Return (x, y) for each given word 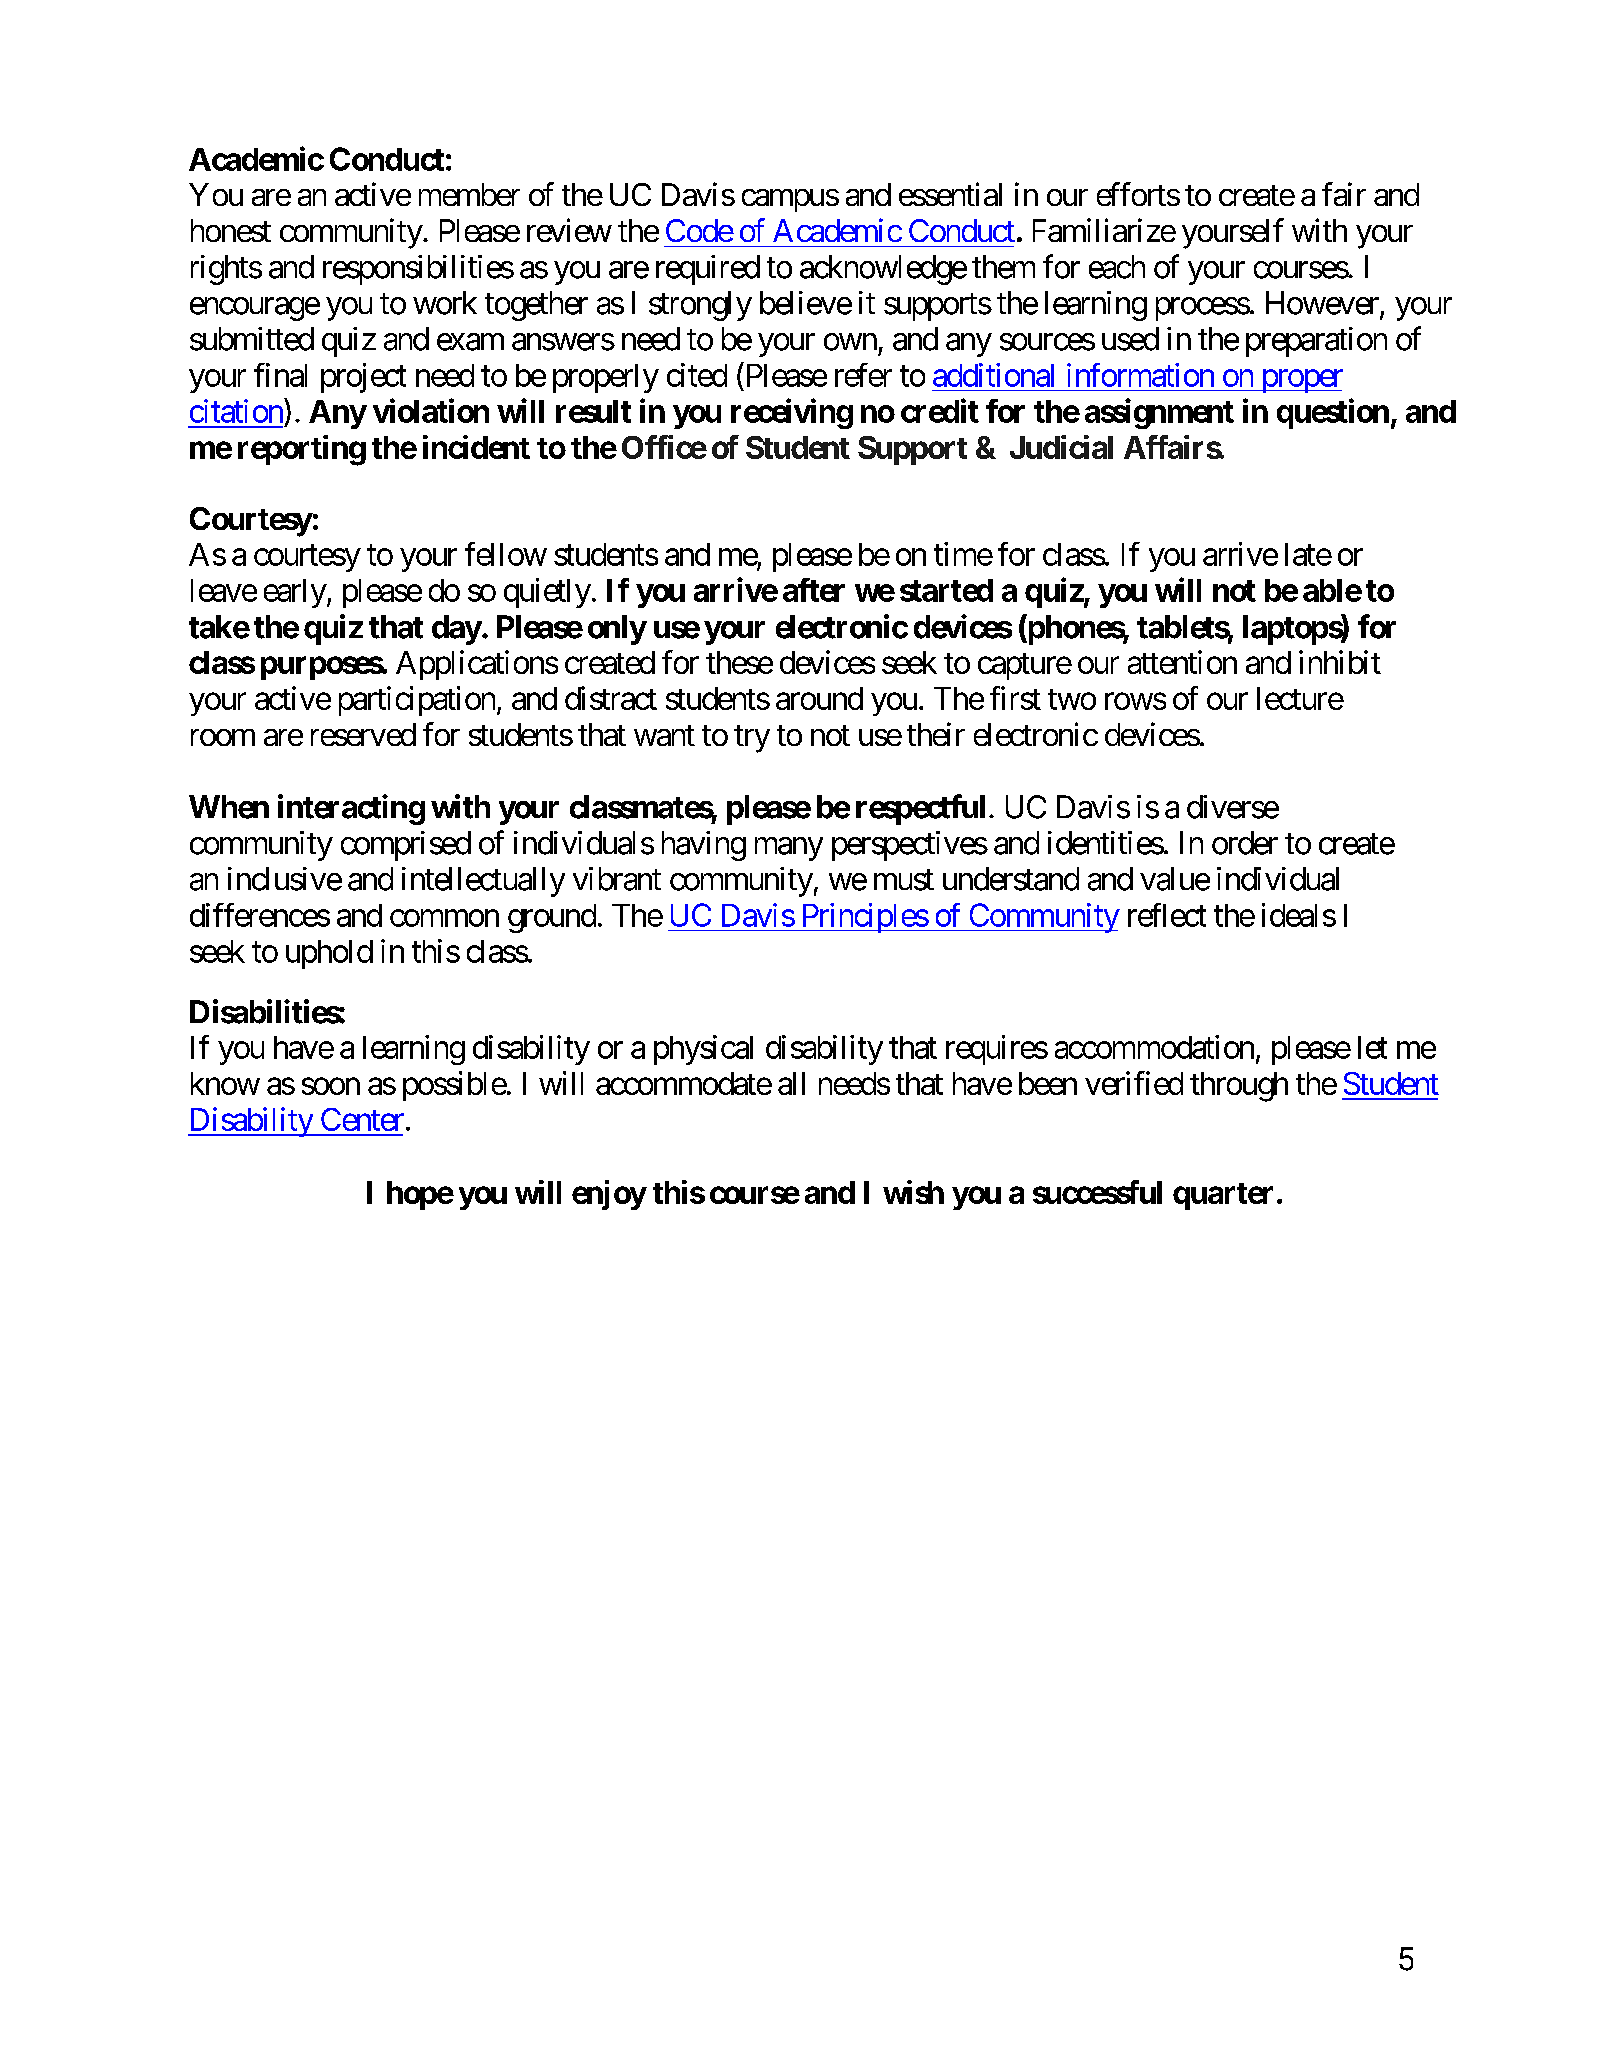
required (708, 270)
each (1117, 267)
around (819, 698)
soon (331, 1086)
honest (231, 230)
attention (1182, 662)
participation (417, 701)
